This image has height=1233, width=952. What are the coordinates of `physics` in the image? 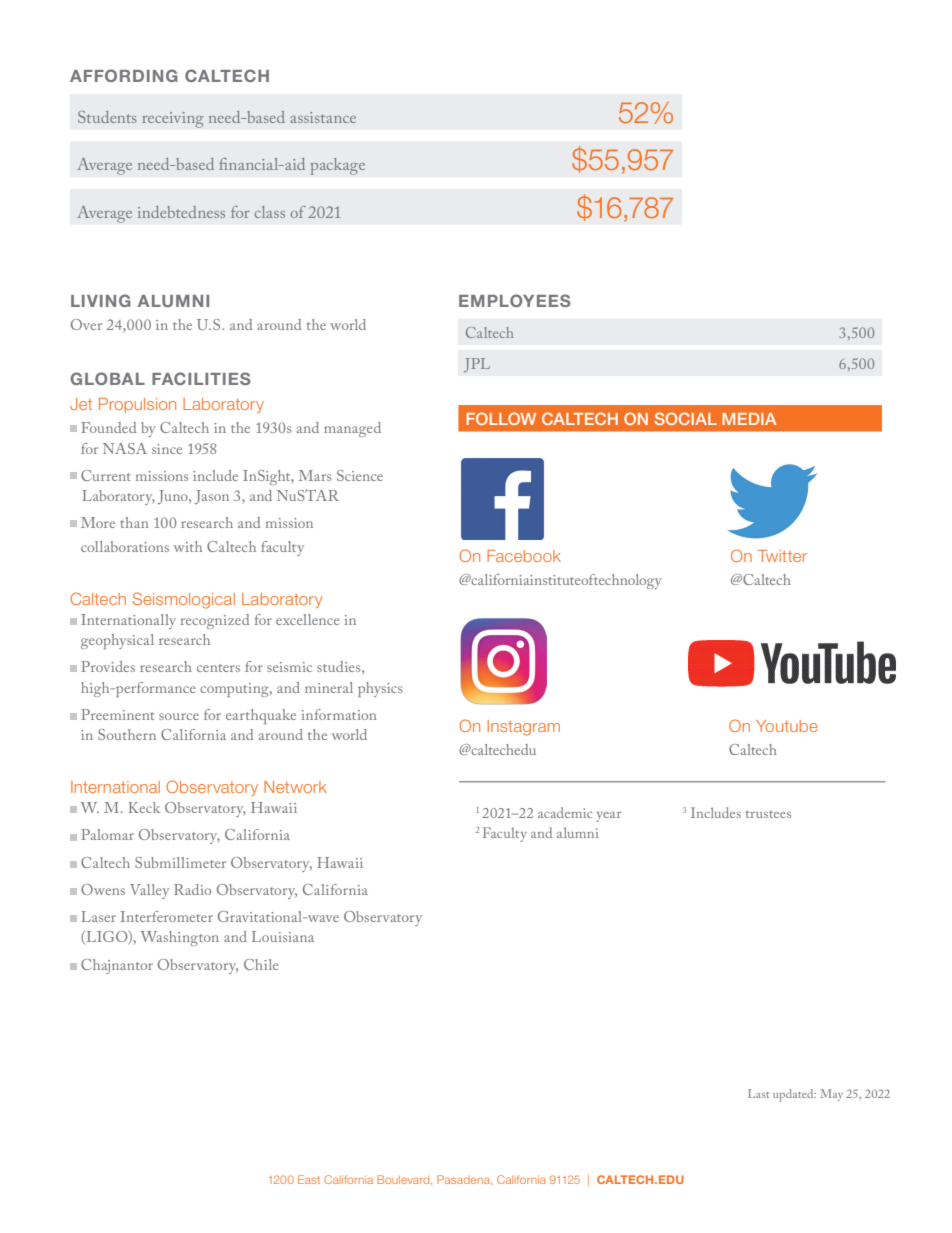 It's located at (380, 689).
